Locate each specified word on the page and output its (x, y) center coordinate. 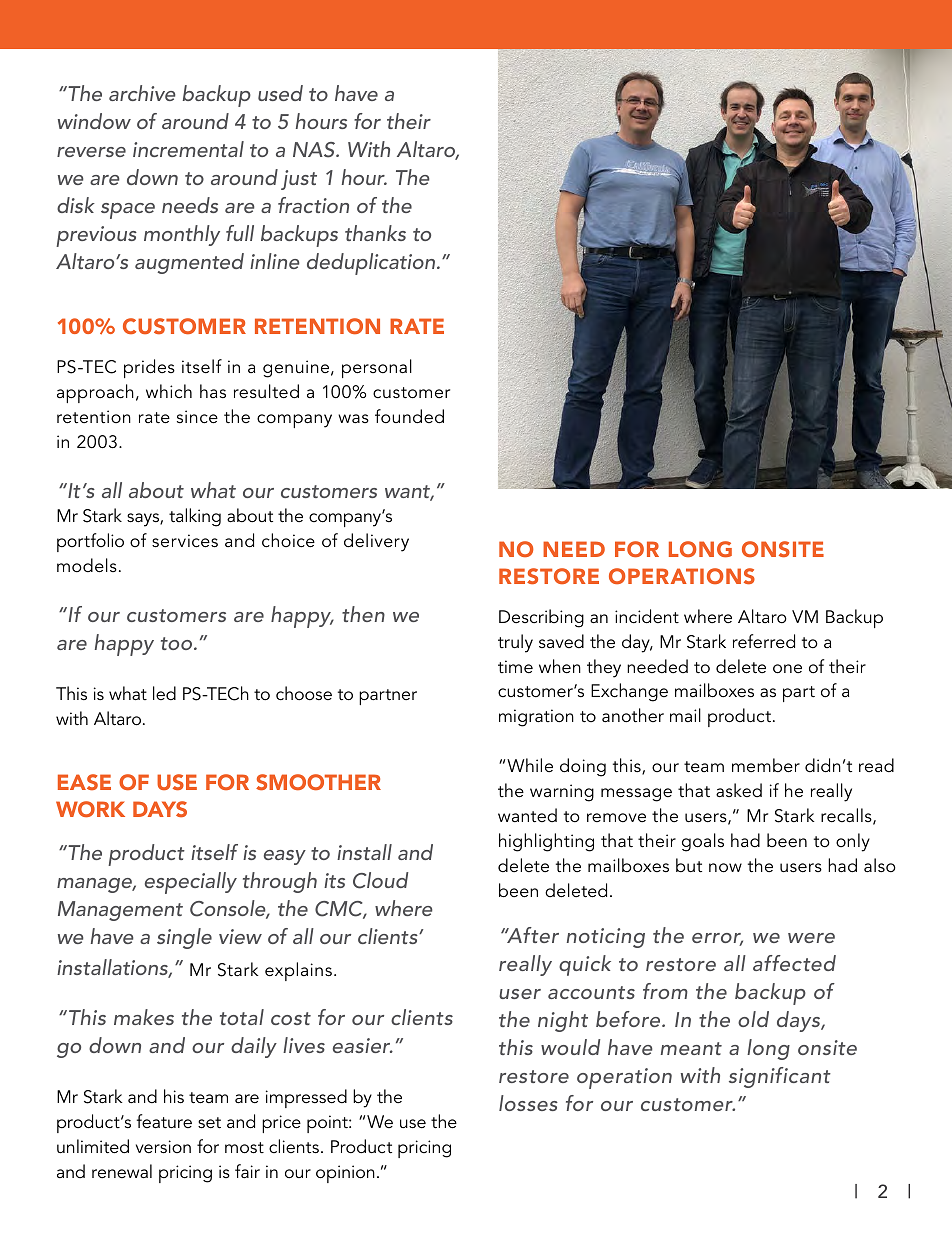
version (163, 1147)
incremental (188, 149)
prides (149, 368)
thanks (375, 233)
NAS (315, 150)
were (811, 938)
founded (409, 416)
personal (377, 368)
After (532, 935)
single (184, 938)
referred (764, 641)
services (185, 541)
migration (536, 718)
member (766, 765)
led (164, 693)
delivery (376, 542)
